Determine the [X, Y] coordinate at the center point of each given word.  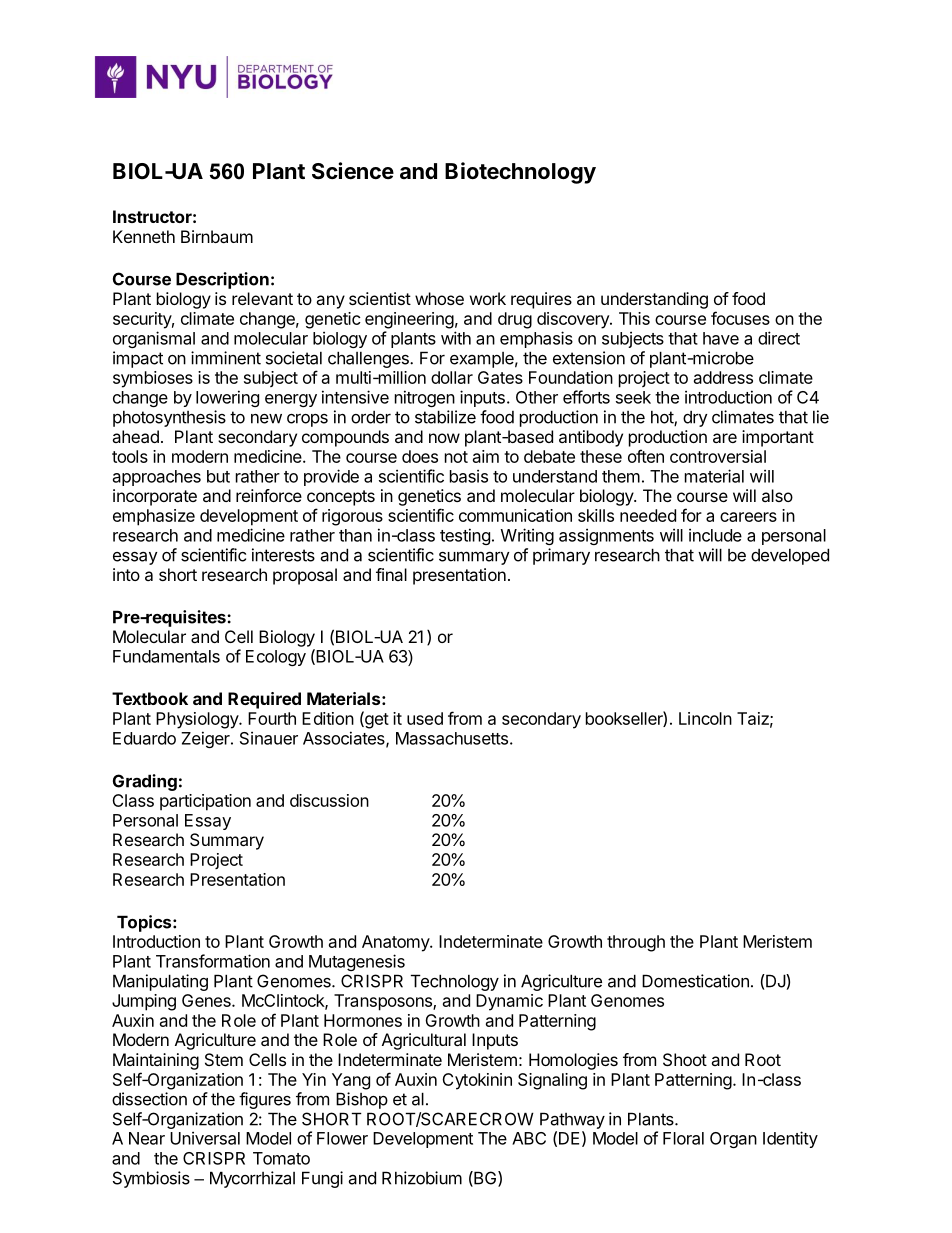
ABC [529, 1138]
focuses [740, 318]
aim [486, 456]
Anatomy [396, 943]
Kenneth [144, 236]
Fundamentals [166, 656]
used [425, 718]
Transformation [213, 961]
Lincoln [705, 718]
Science [353, 171]
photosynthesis [169, 418]
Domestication [695, 981]
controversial [718, 456]
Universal [205, 1138]
